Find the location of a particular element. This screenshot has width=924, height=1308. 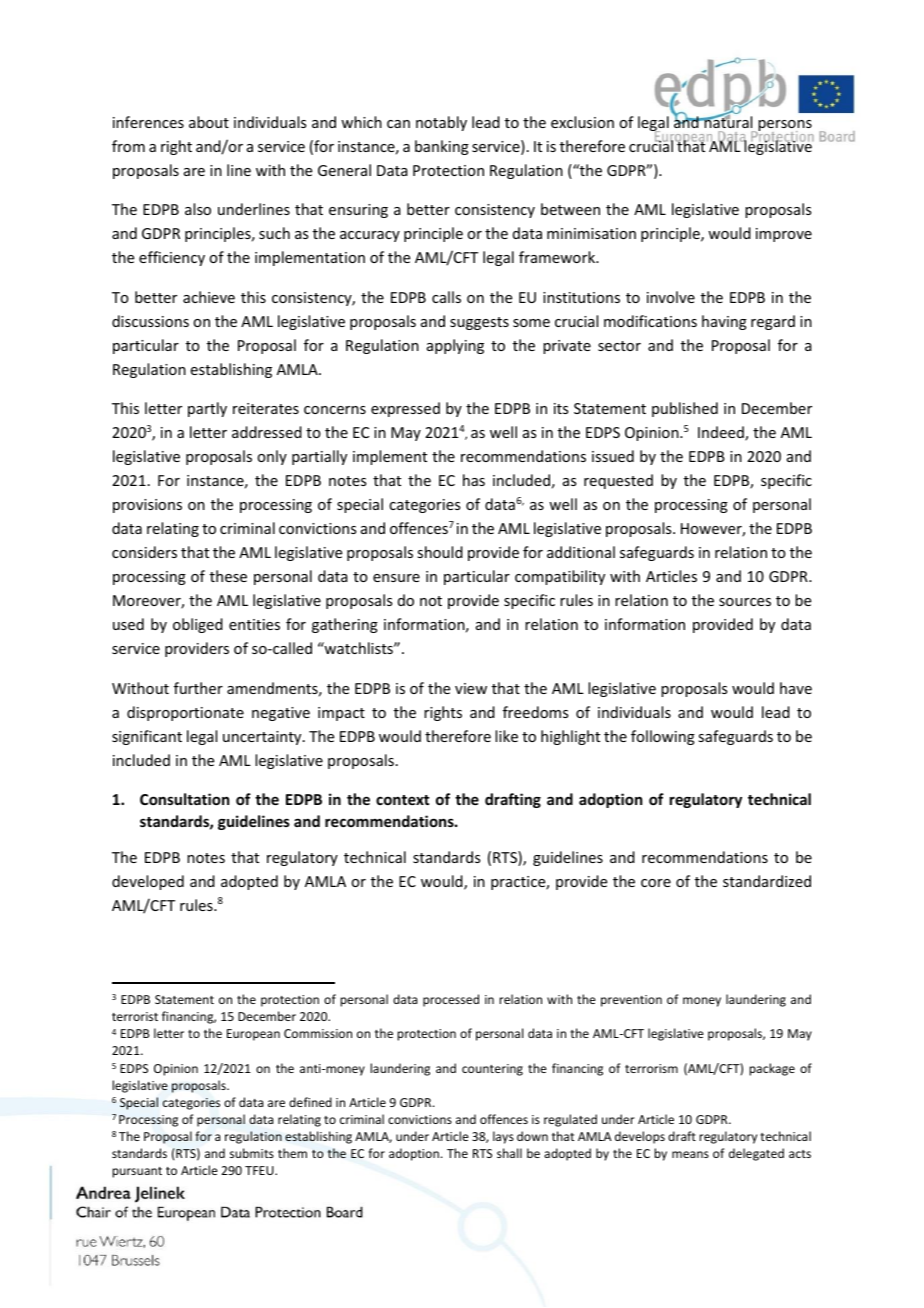

standardized is located at coordinates (767, 881).
